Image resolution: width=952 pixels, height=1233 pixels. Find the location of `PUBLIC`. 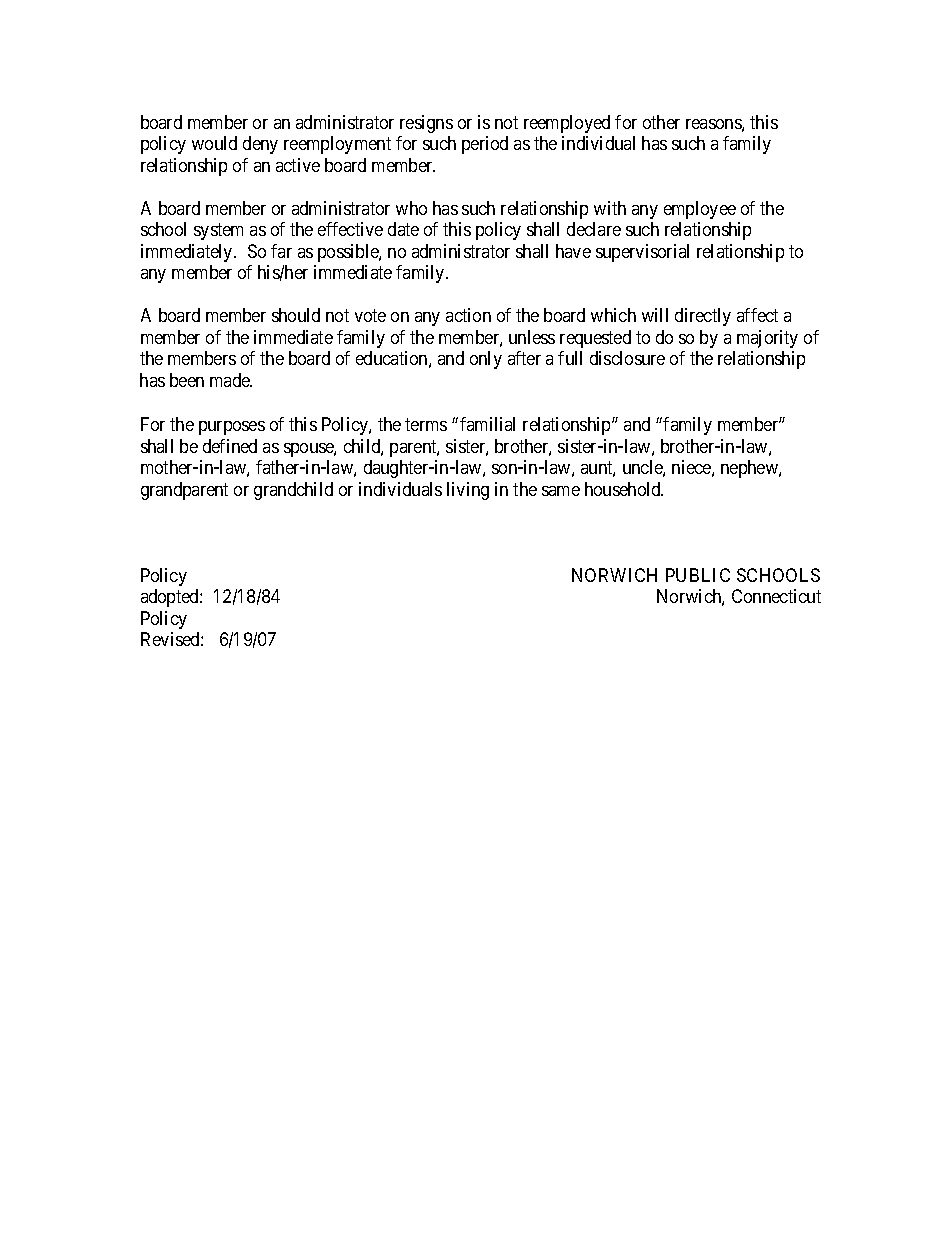

PUBLIC is located at coordinates (698, 575).
